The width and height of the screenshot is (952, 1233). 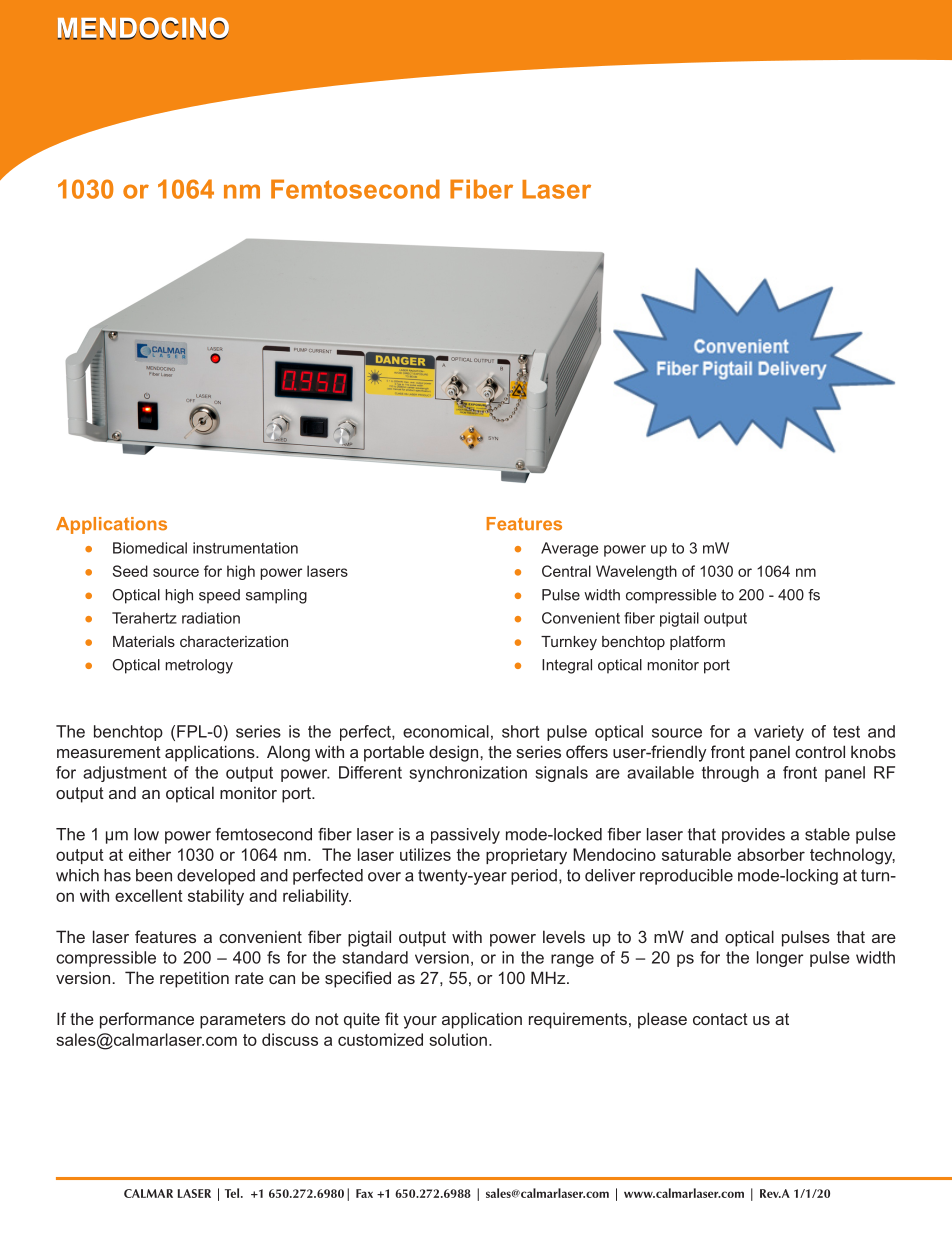 What do you see at coordinates (364, 1193) in the screenshot?
I see `Fax` at bounding box center [364, 1193].
